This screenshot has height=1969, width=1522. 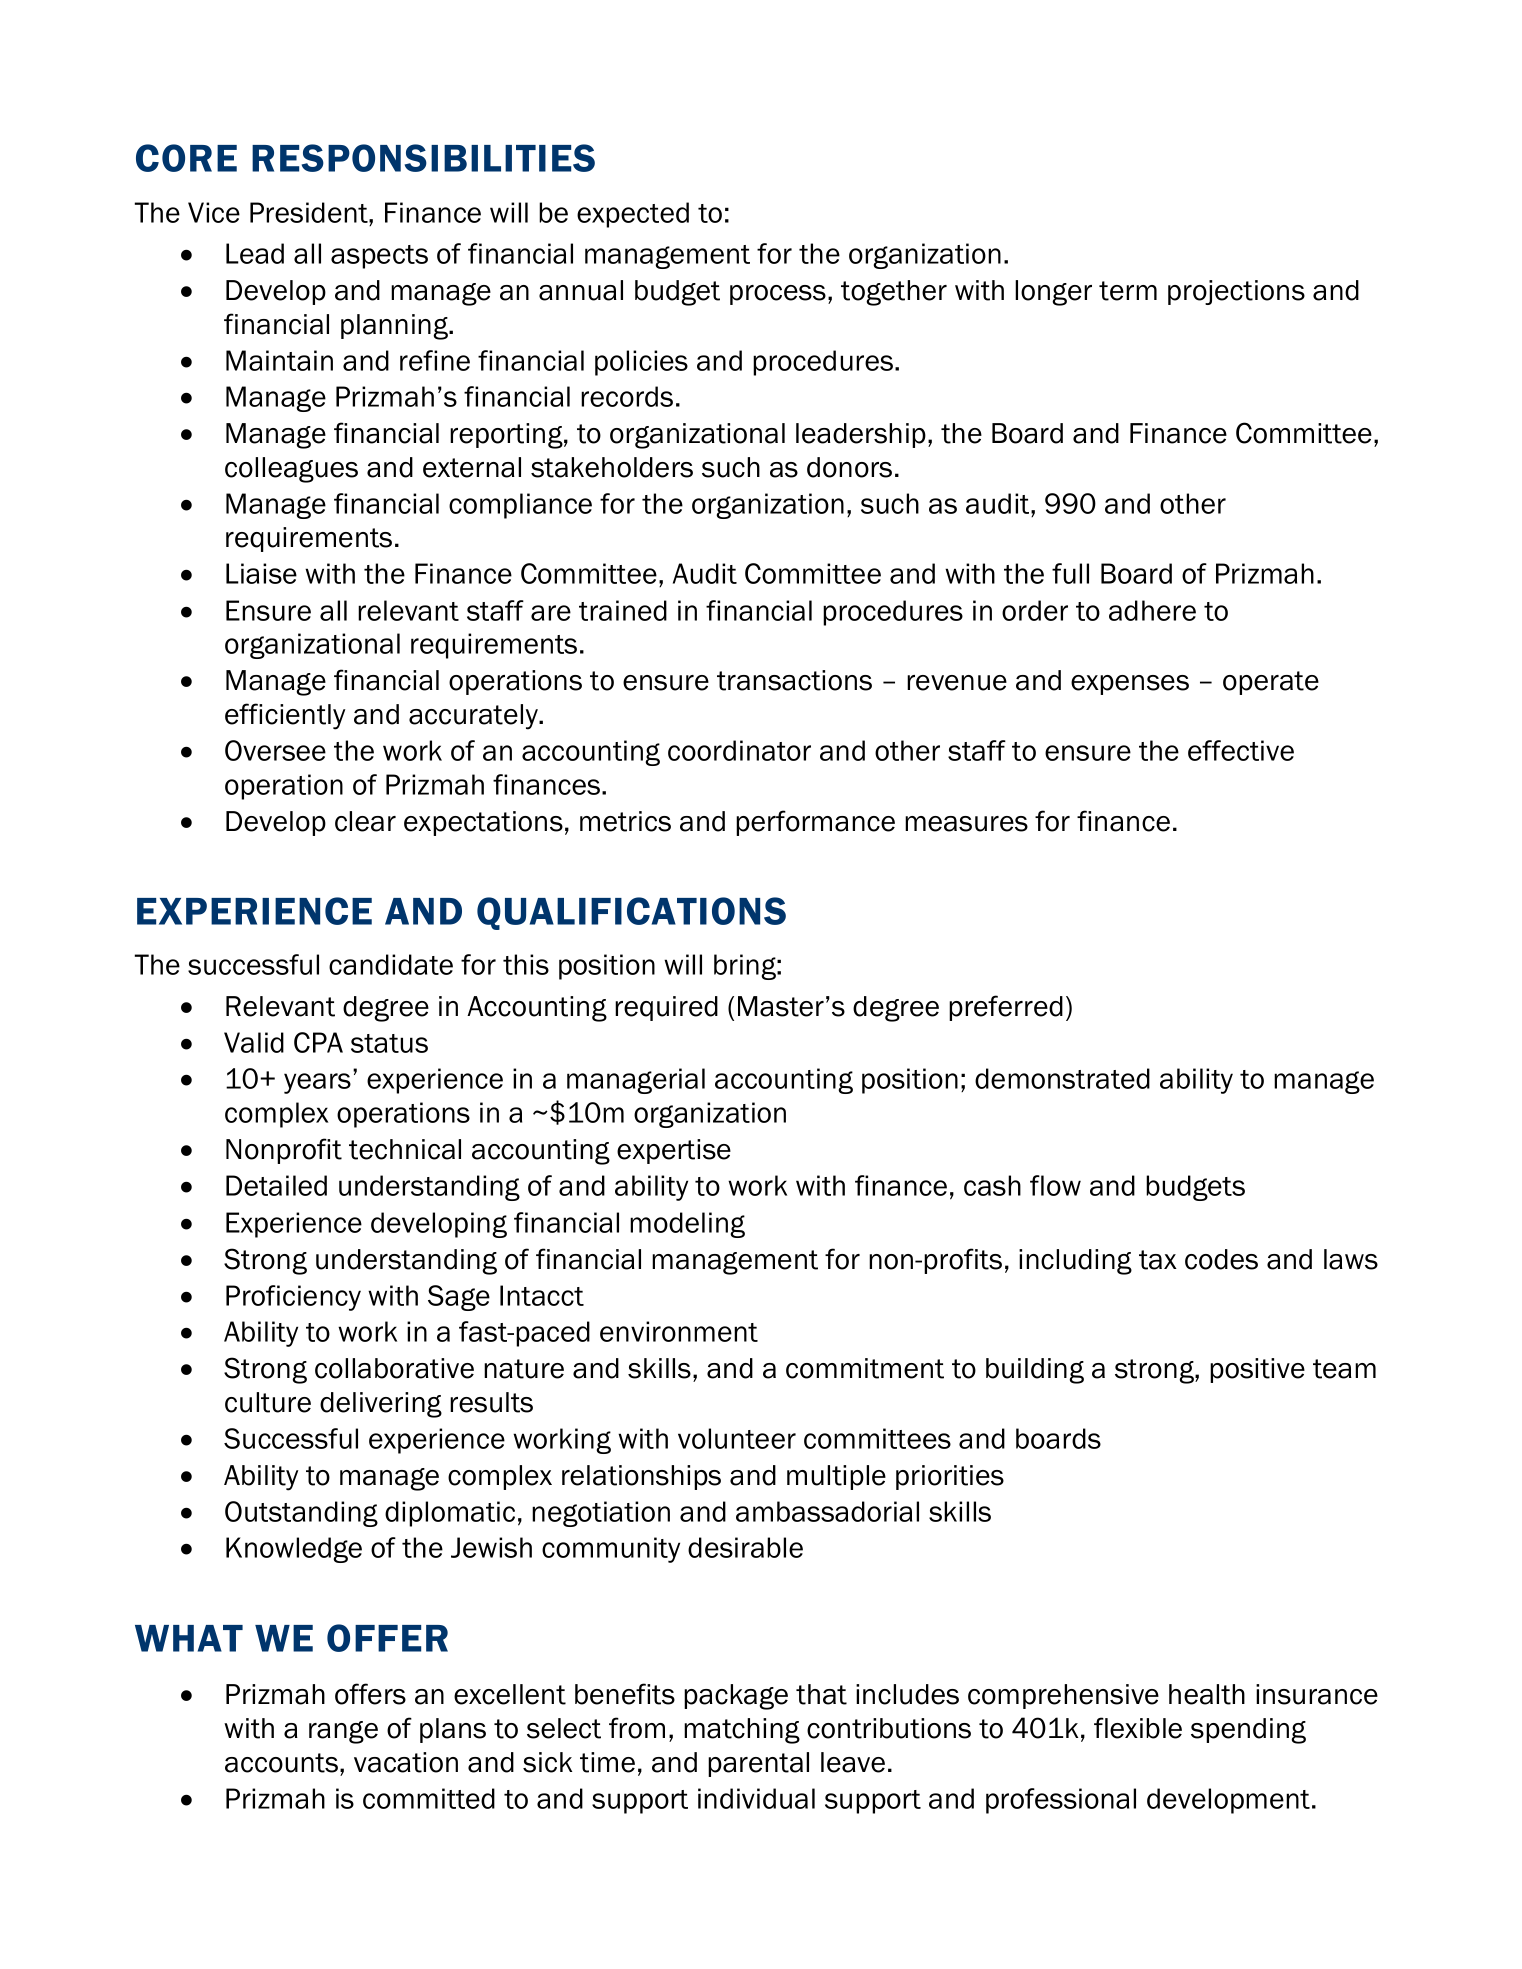 What do you see at coordinates (1236, 292) in the screenshot?
I see `projections` at bounding box center [1236, 292].
